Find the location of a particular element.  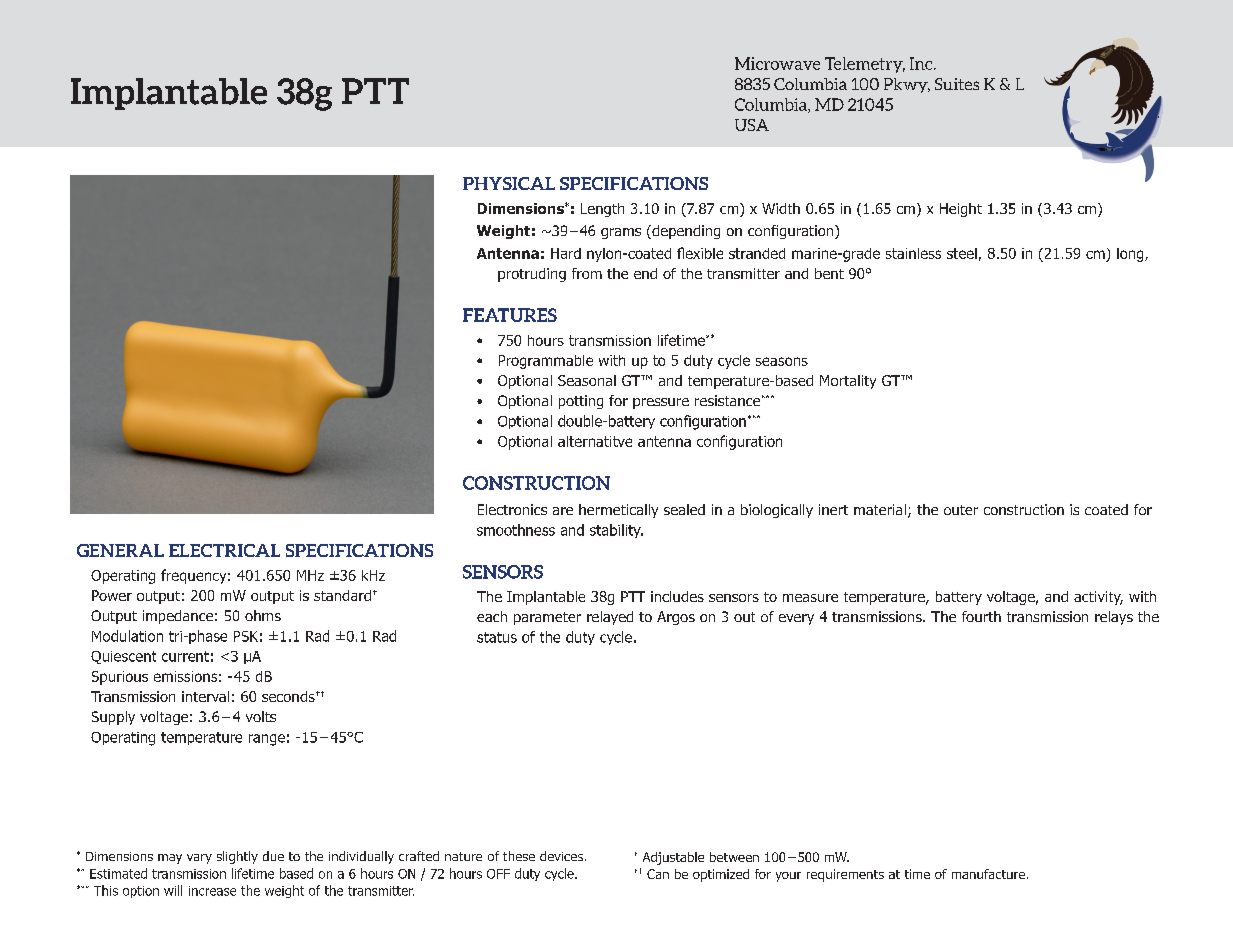

USA is located at coordinates (752, 125).
